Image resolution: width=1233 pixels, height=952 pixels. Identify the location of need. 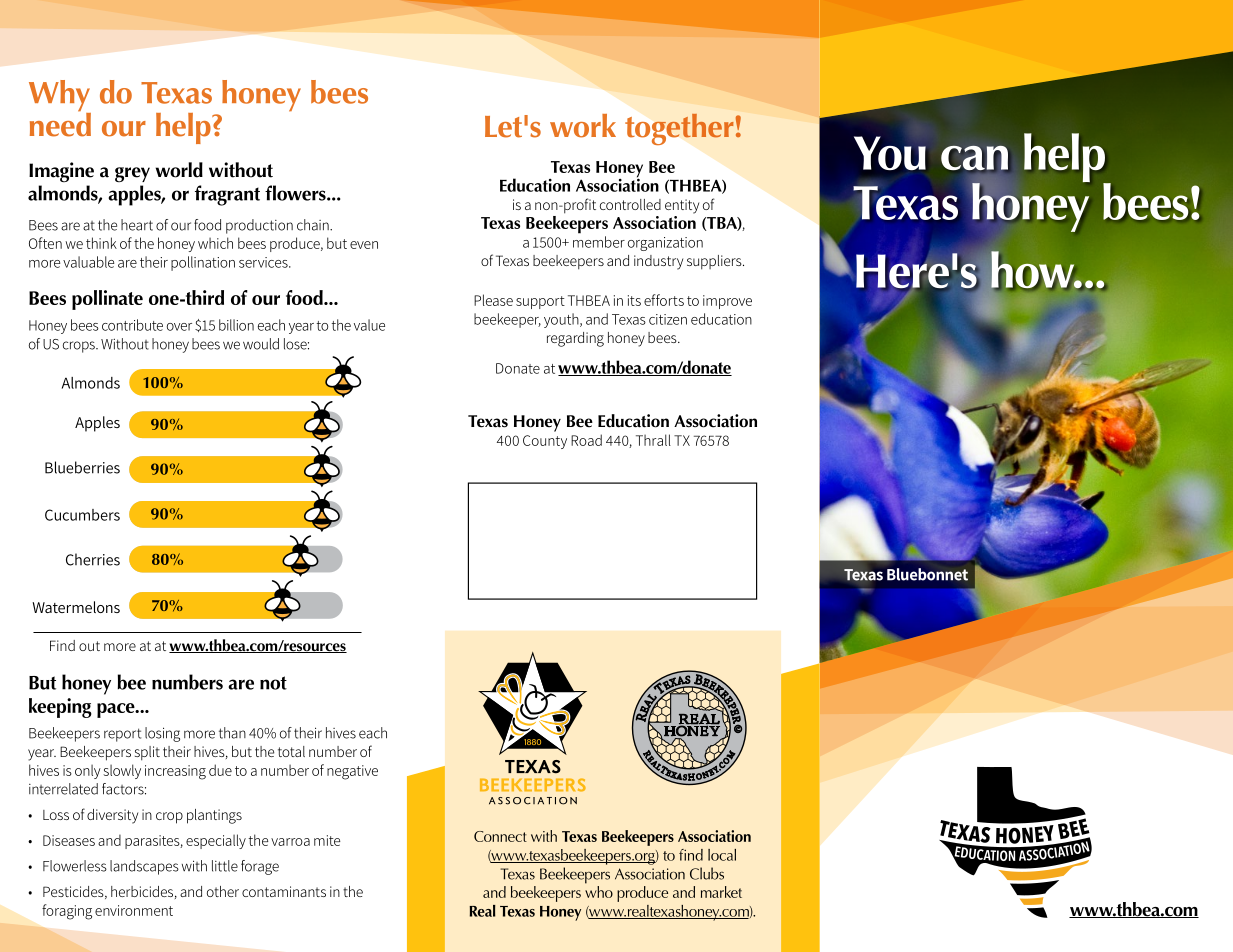
(60, 123).
